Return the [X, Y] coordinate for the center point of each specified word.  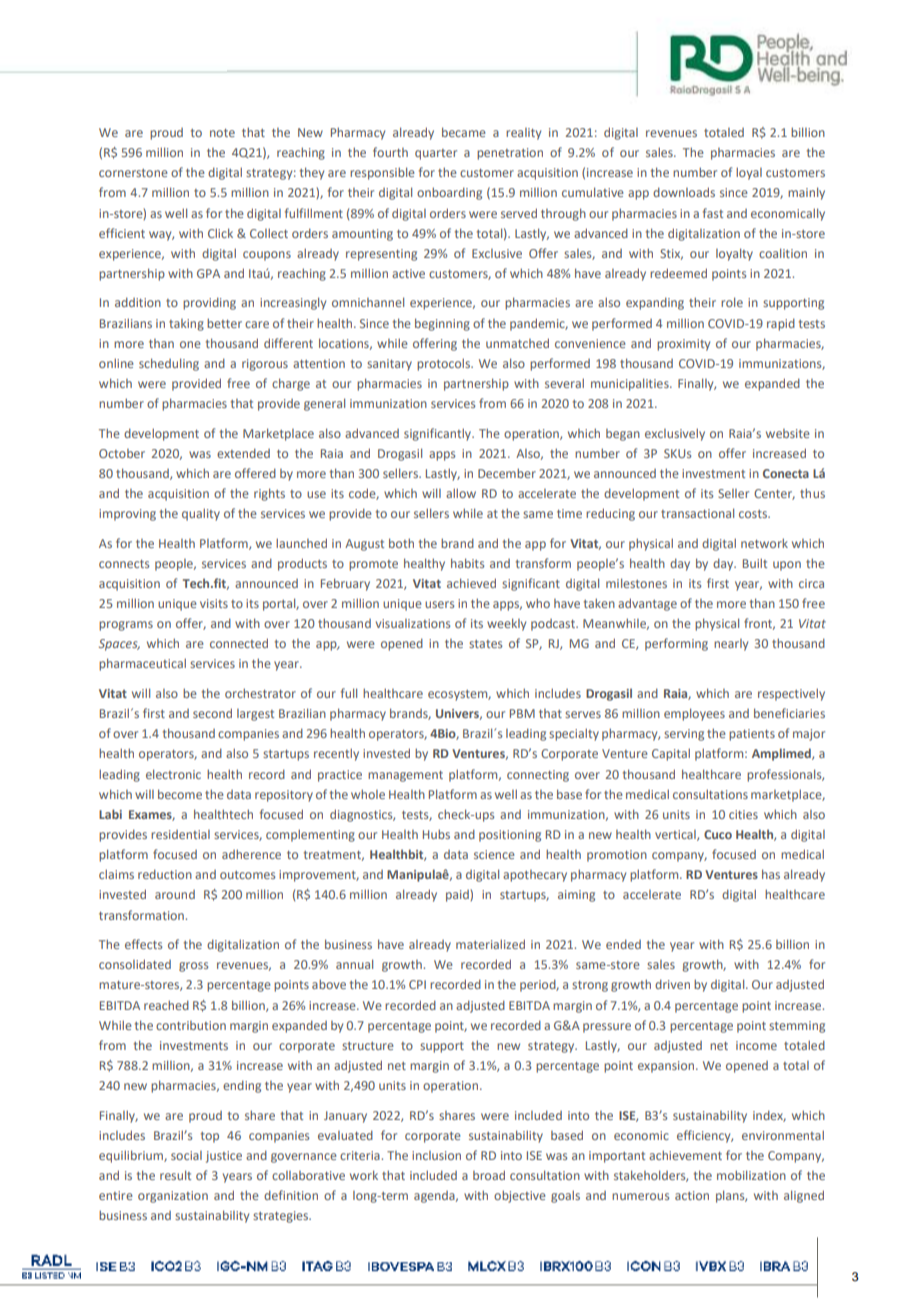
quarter [436, 154]
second [212, 713]
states [485, 644]
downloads [684, 192]
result [175, 1175]
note [222, 133]
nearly [731, 645]
